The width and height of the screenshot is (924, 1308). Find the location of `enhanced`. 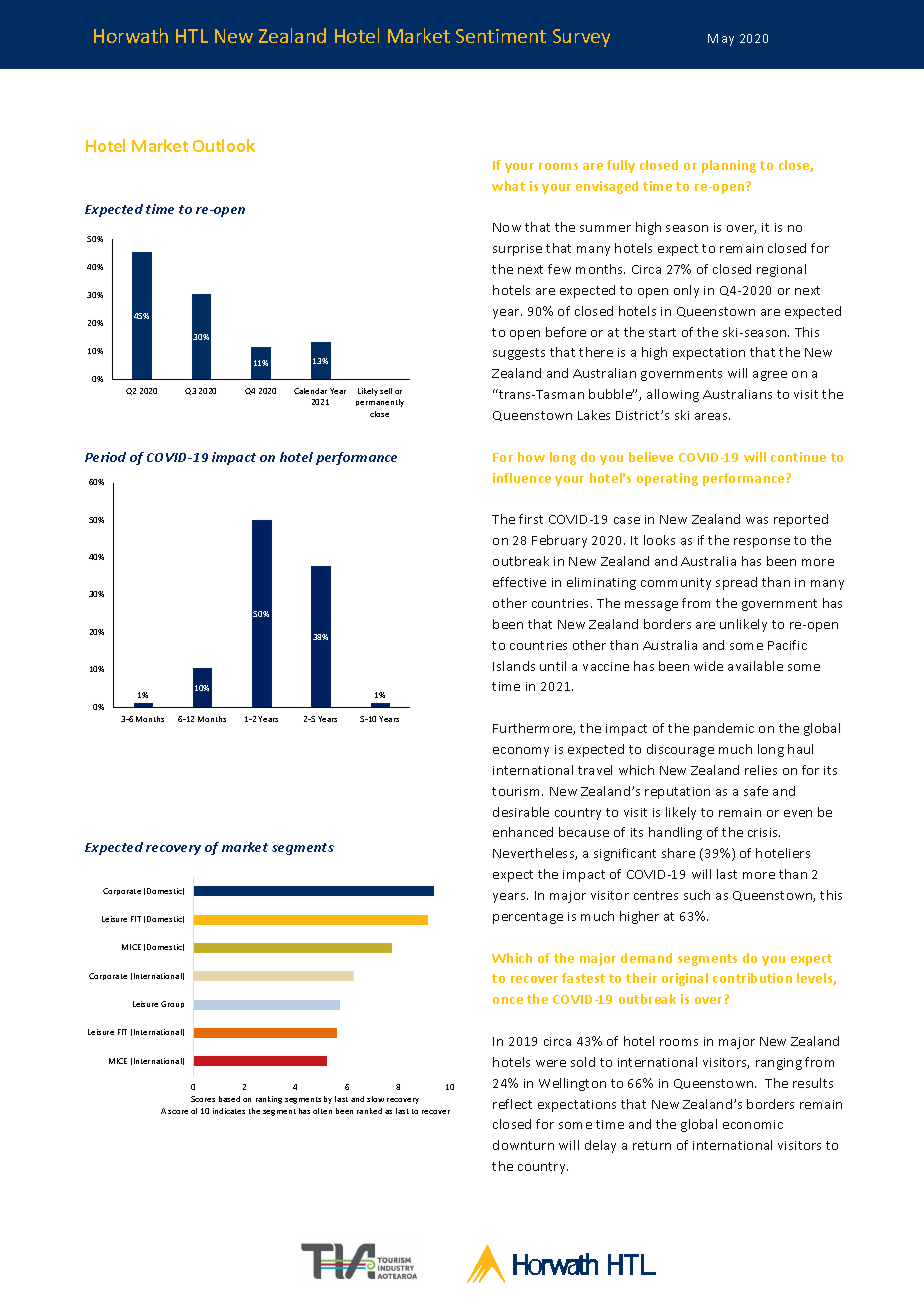

enhanced is located at coordinates (523, 832).
